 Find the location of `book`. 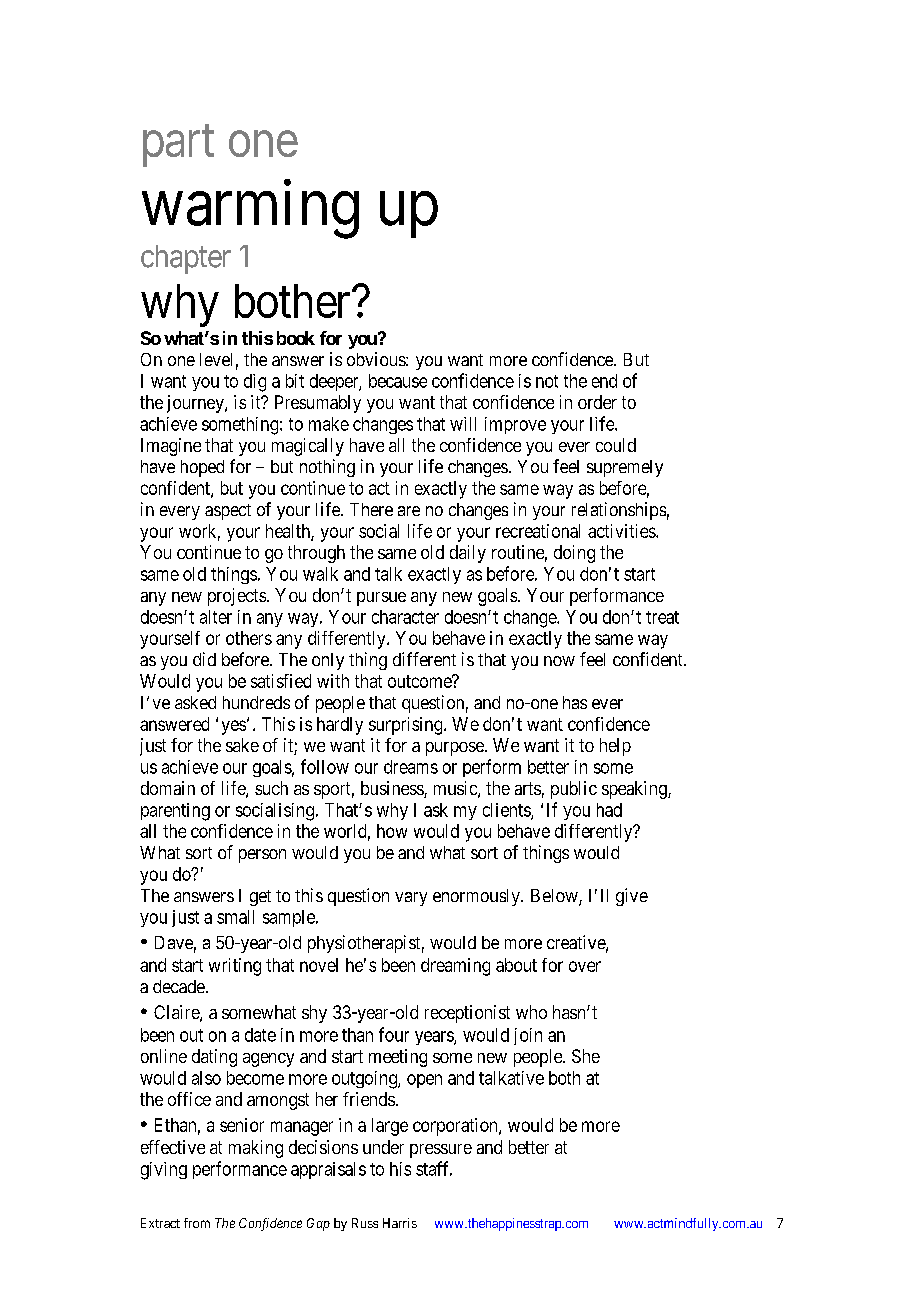

book is located at coordinates (296, 338).
